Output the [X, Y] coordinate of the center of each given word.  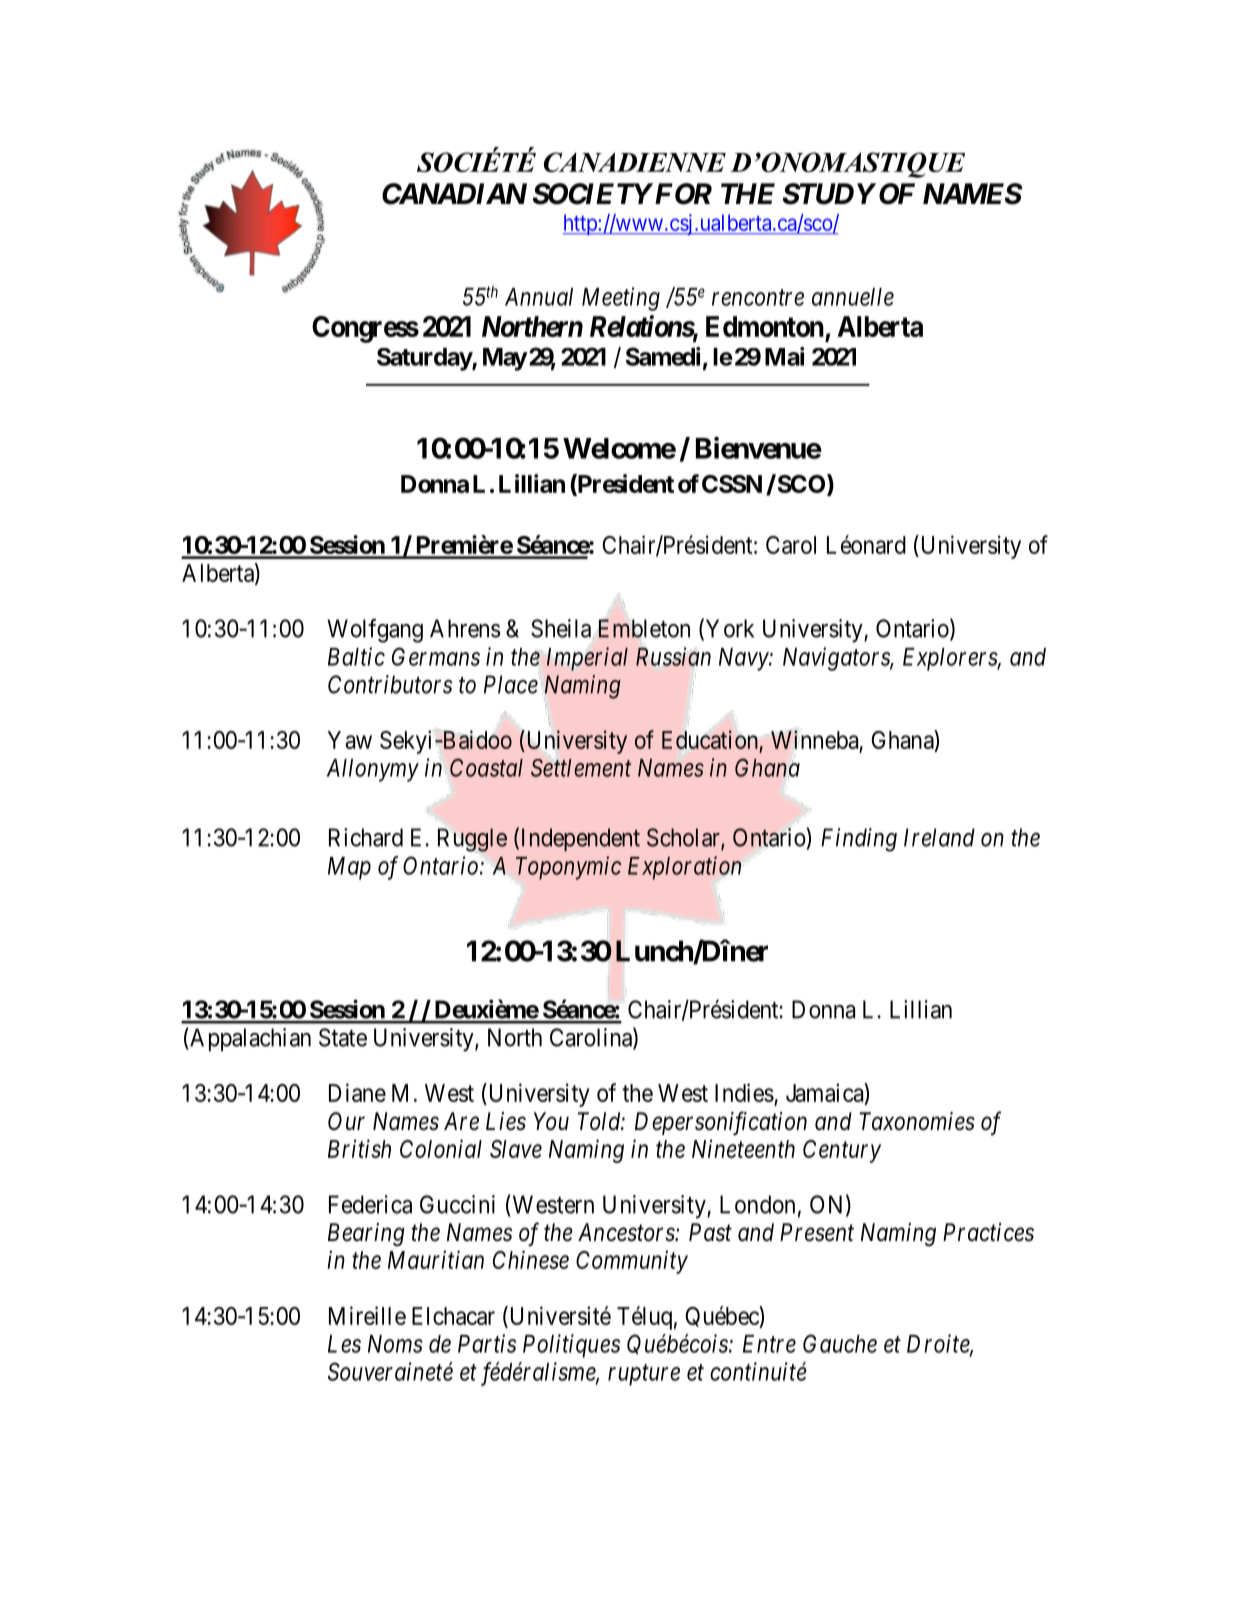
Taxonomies [917, 1121]
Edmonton [765, 326]
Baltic [356, 656]
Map [349, 868]
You [551, 1121]
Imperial [587, 659]
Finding [859, 840]
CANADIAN [454, 194]
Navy [744, 659]
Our [346, 1121]
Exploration [684, 868]
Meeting [621, 299]
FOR [682, 194]
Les [344, 1344]
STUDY [829, 194]
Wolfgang [375, 631]
